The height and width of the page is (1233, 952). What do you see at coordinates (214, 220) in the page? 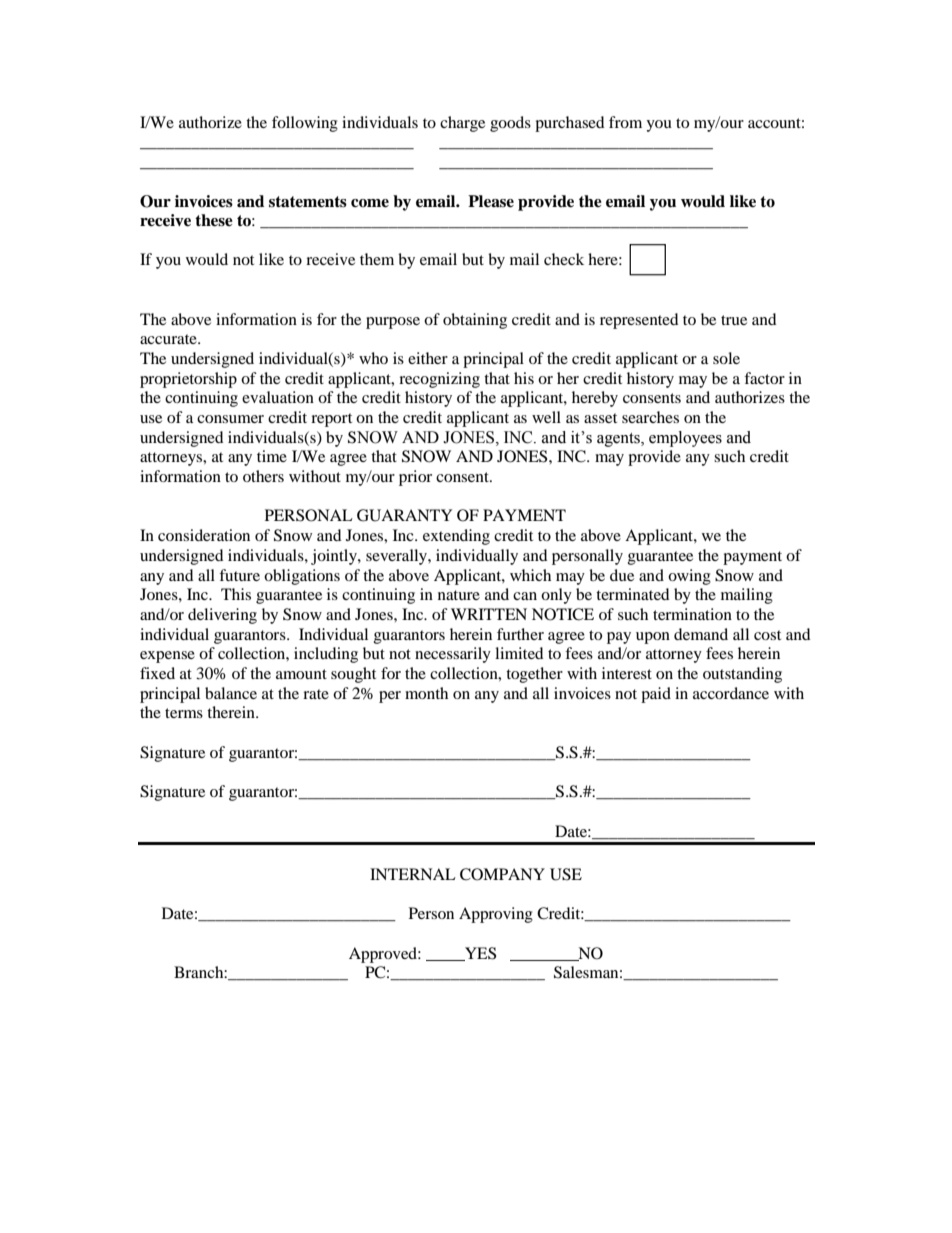
I see `these` at bounding box center [214, 220].
